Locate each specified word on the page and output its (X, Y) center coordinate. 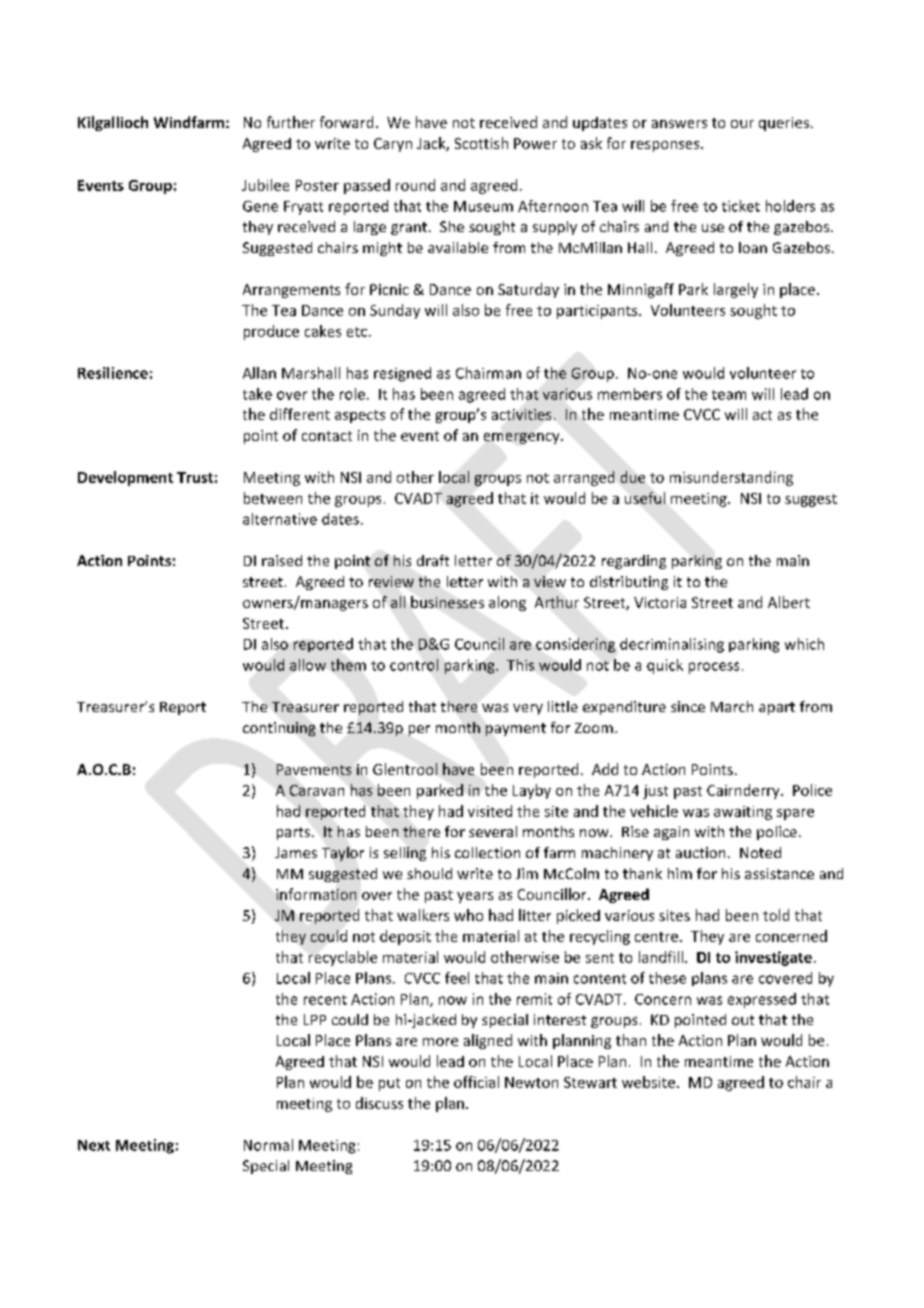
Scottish (481, 143)
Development (125, 478)
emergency (523, 438)
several (493, 831)
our (742, 124)
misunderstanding (731, 478)
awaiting (743, 813)
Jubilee (265, 185)
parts (293, 833)
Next (94, 1145)
